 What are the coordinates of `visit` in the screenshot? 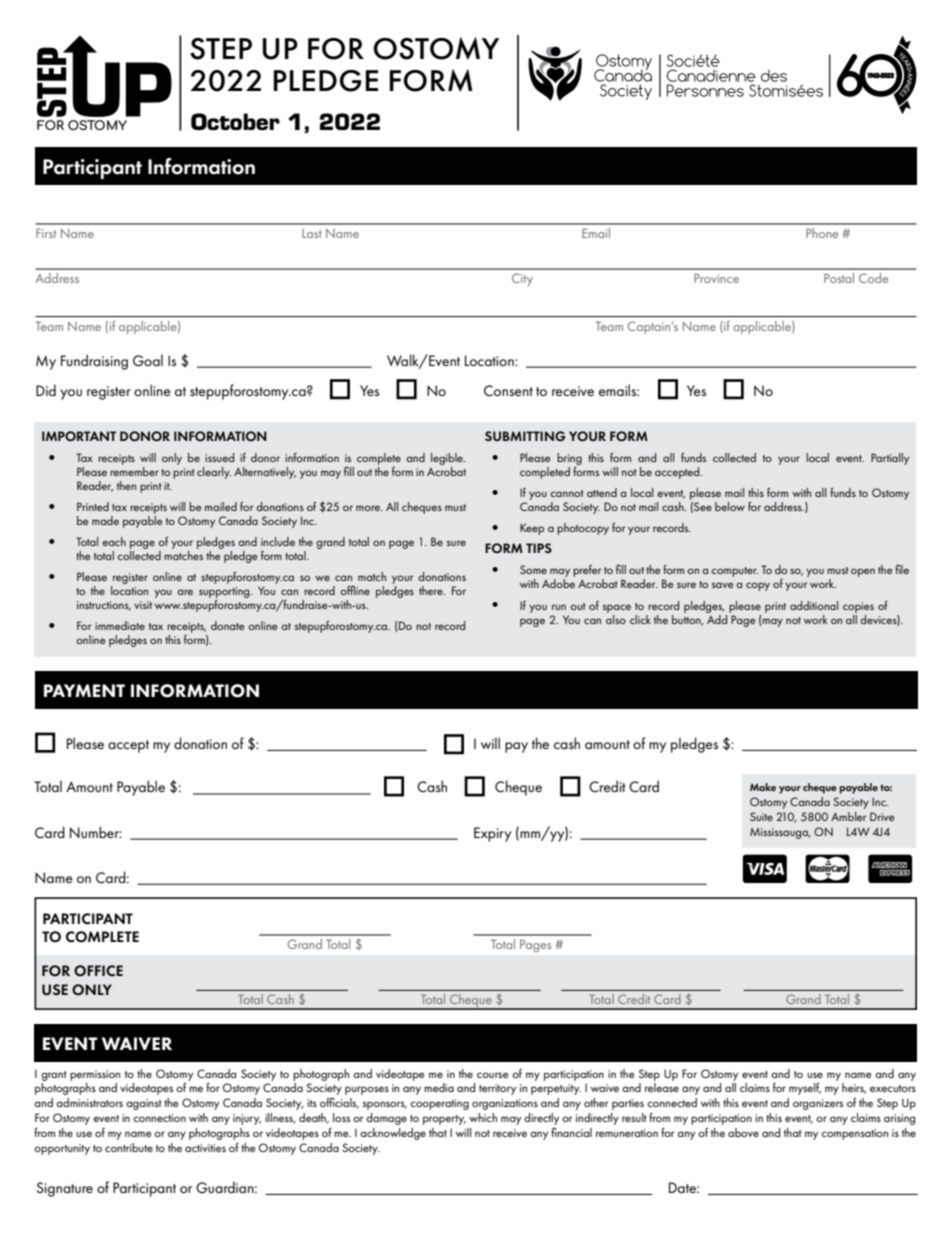 It's located at (143, 605).
